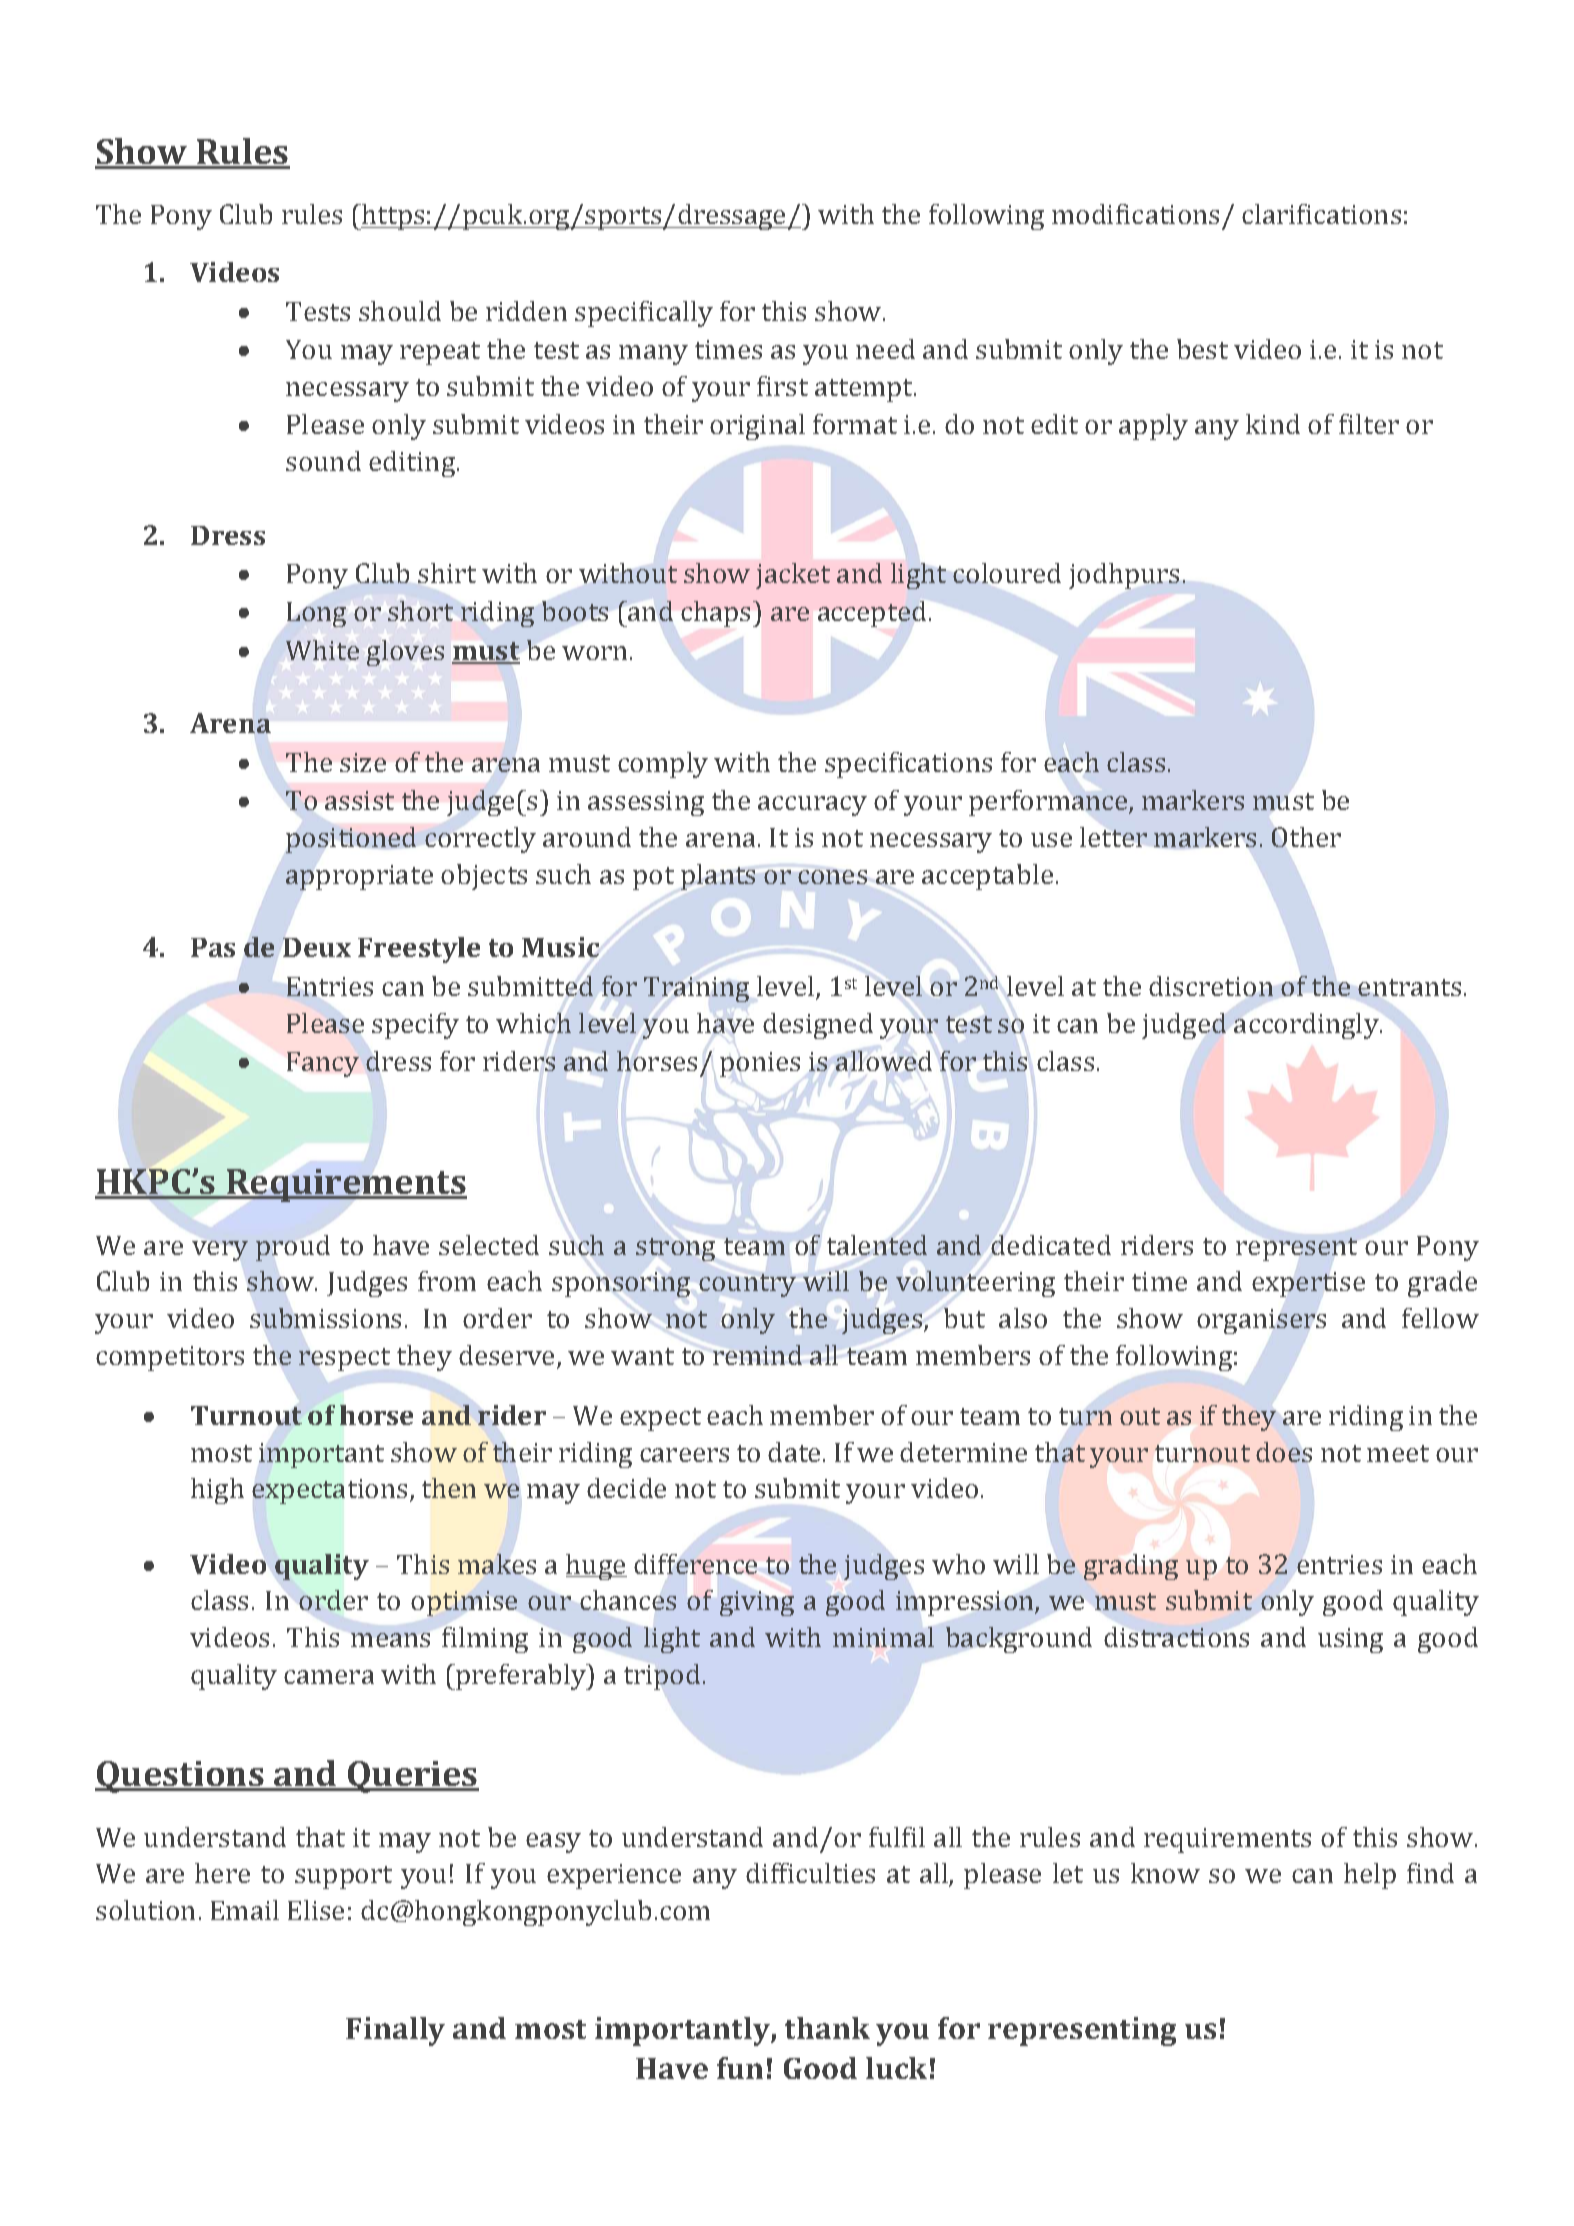  Describe the element at coordinates (1261, 1321) in the screenshot. I see `organisers` at that location.
